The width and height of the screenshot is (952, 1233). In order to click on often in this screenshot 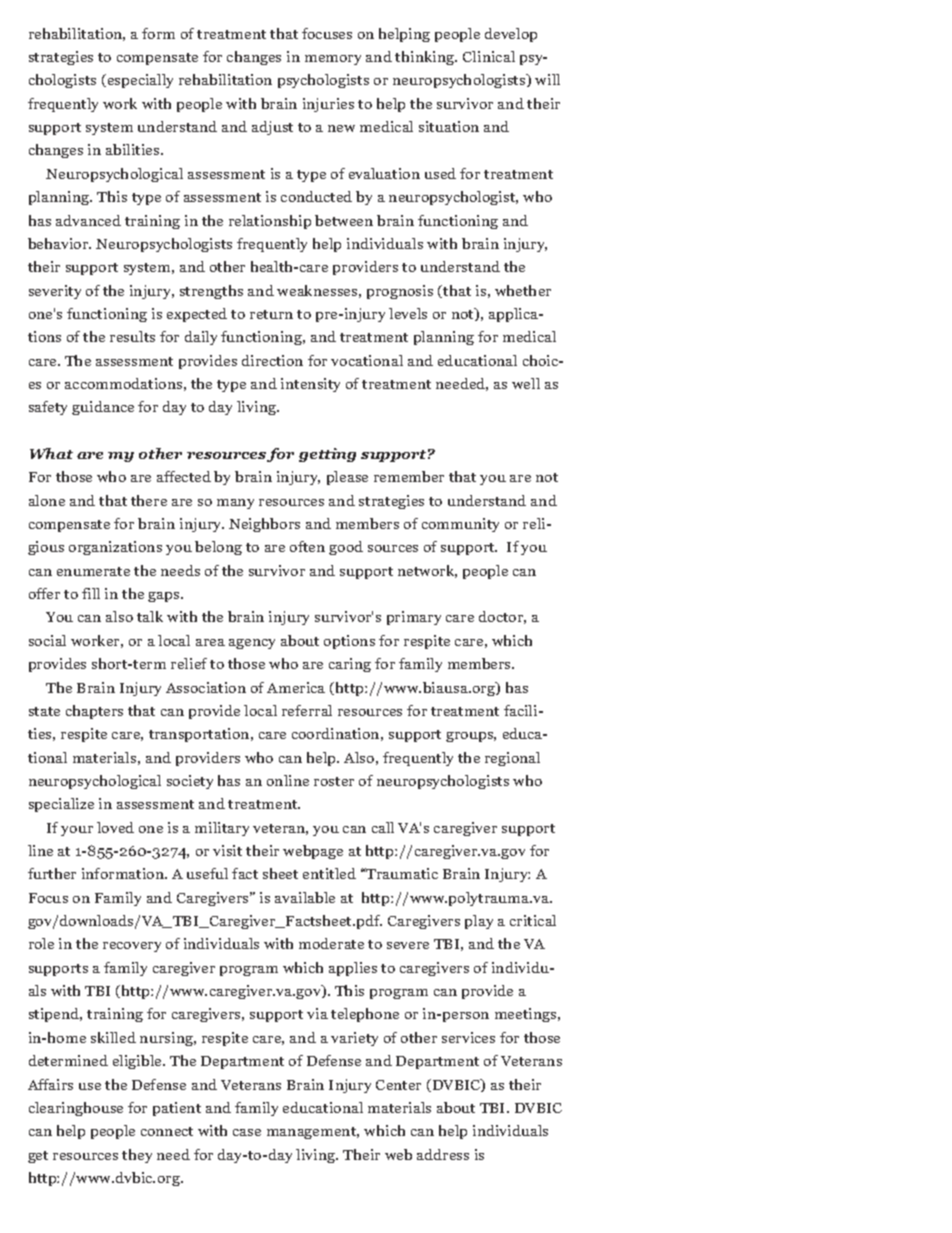, I will do `click(307, 546)`.
